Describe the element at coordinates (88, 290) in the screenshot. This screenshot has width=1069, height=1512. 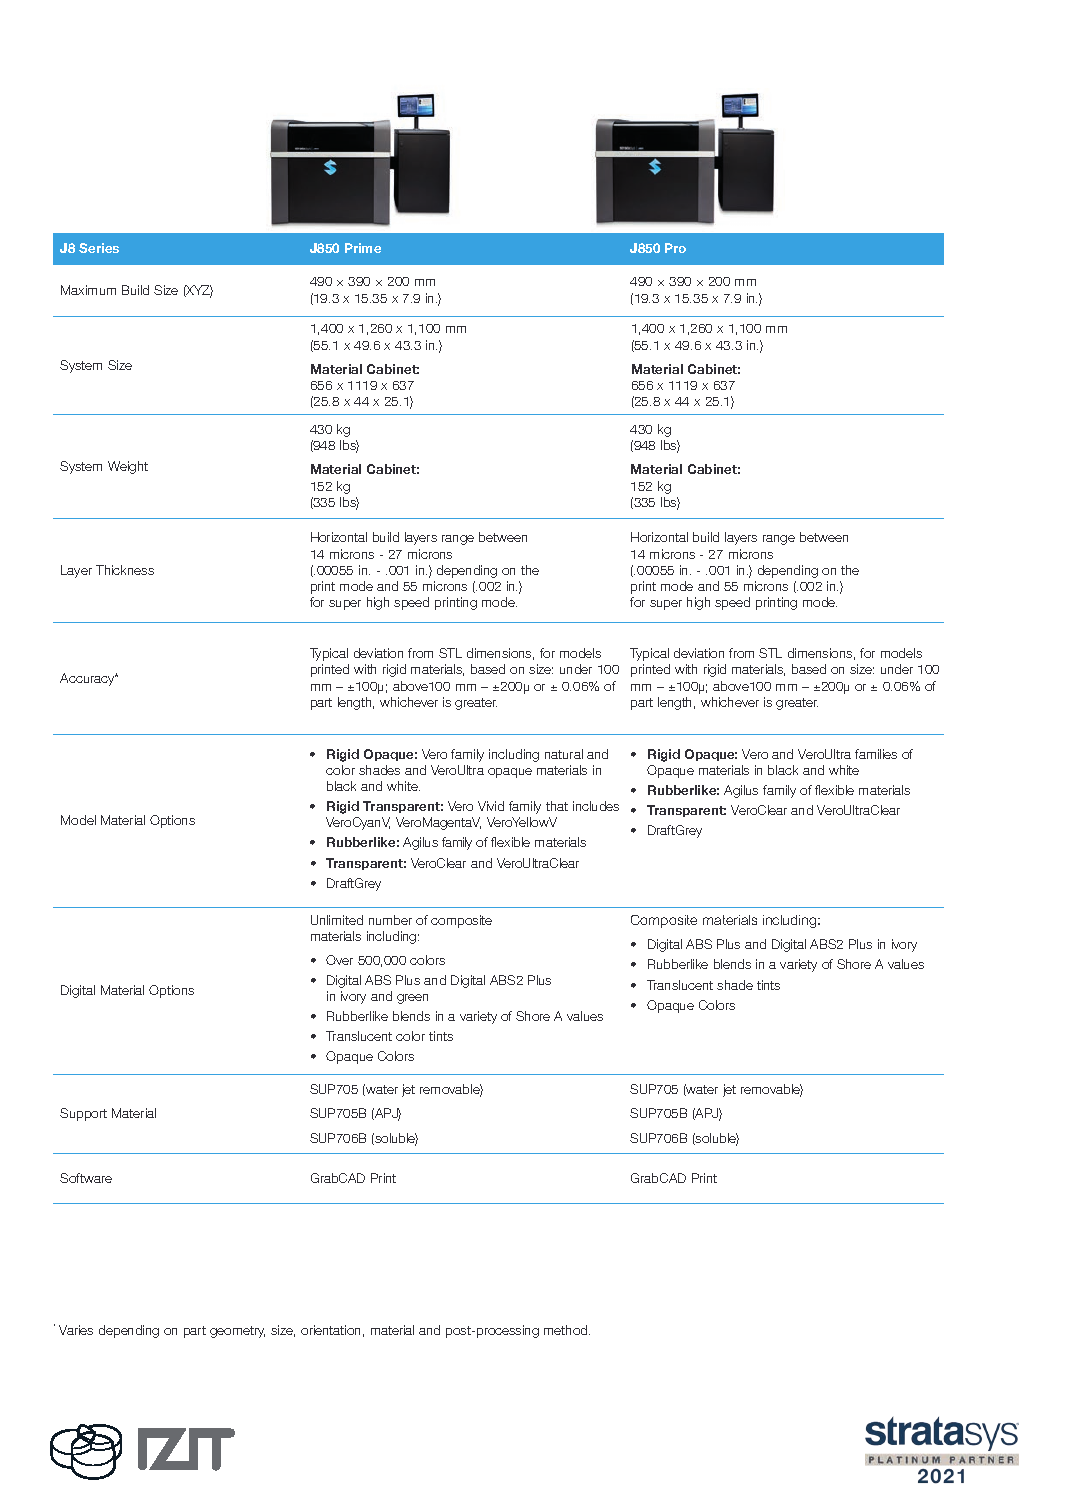
I see `Maximum` at that location.
